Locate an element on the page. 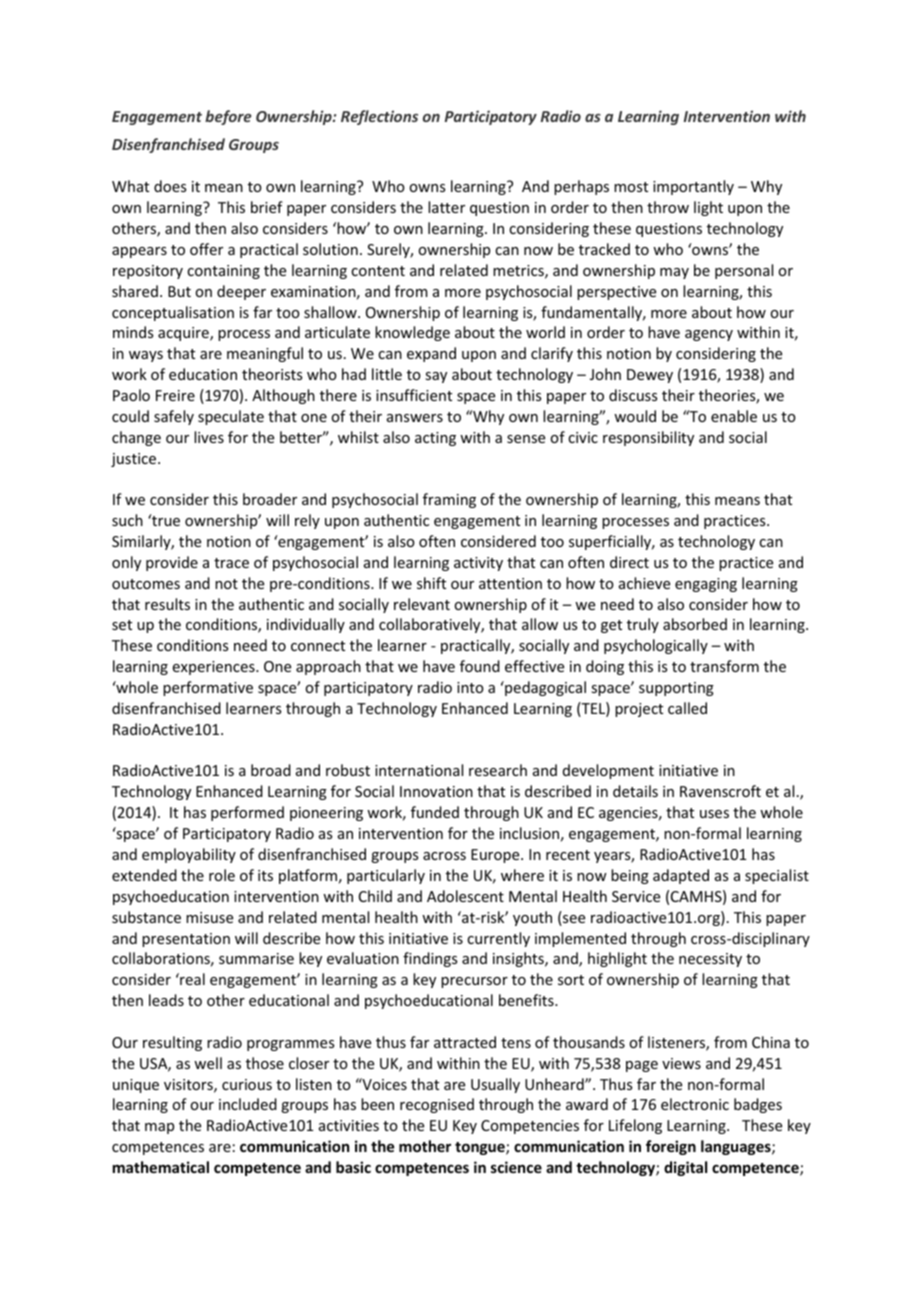 This image has width=924, height=1308. map is located at coordinates (159, 1128).
